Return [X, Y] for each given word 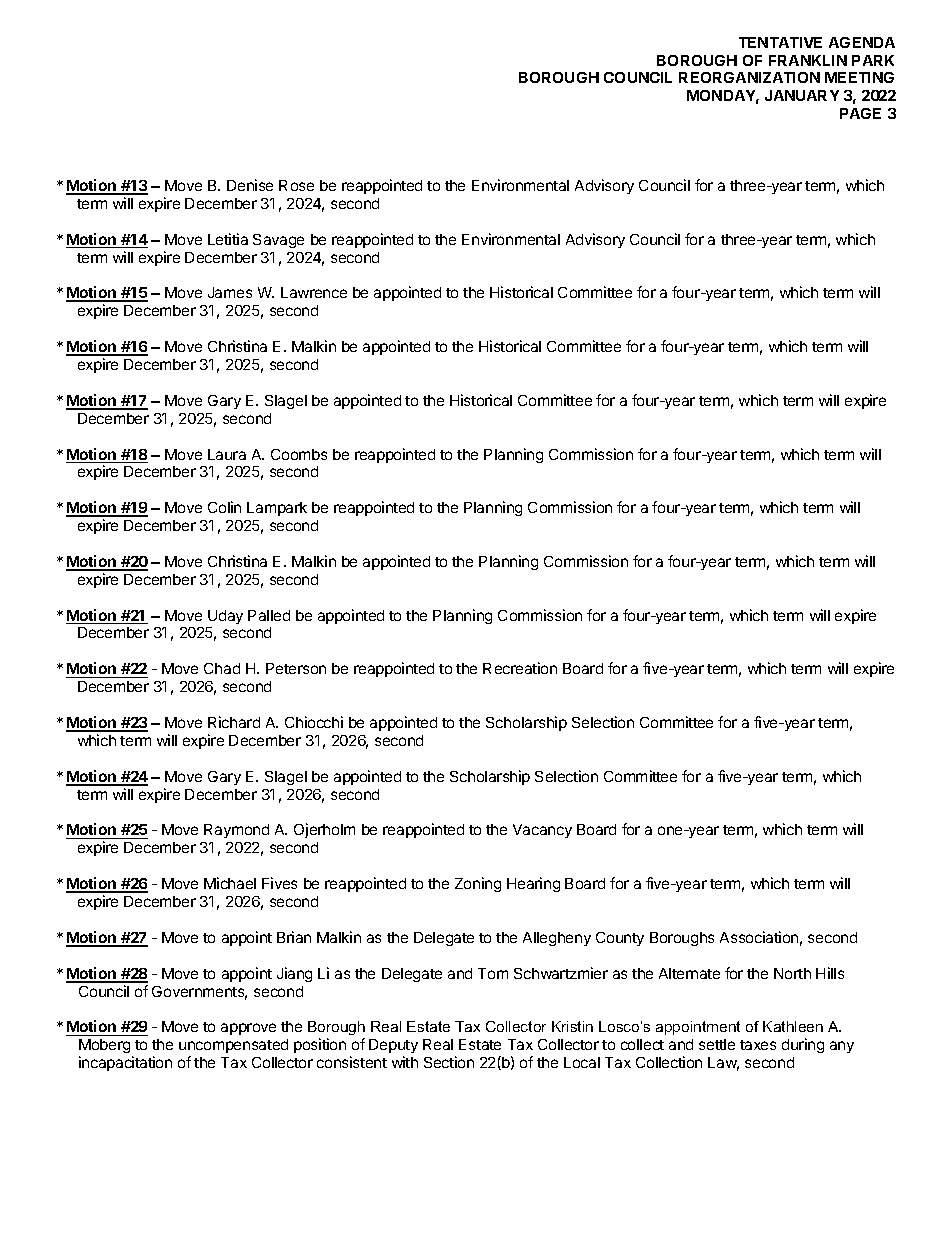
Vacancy [542, 831]
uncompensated [233, 1046]
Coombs [299, 454]
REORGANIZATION [749, 77]
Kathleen [793, 1026]
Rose [296, 185]
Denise [250, 185]
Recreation [520, 668]
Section [449, 1062]
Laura [227, 454]
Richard [234, 722]
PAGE [860, 113]
